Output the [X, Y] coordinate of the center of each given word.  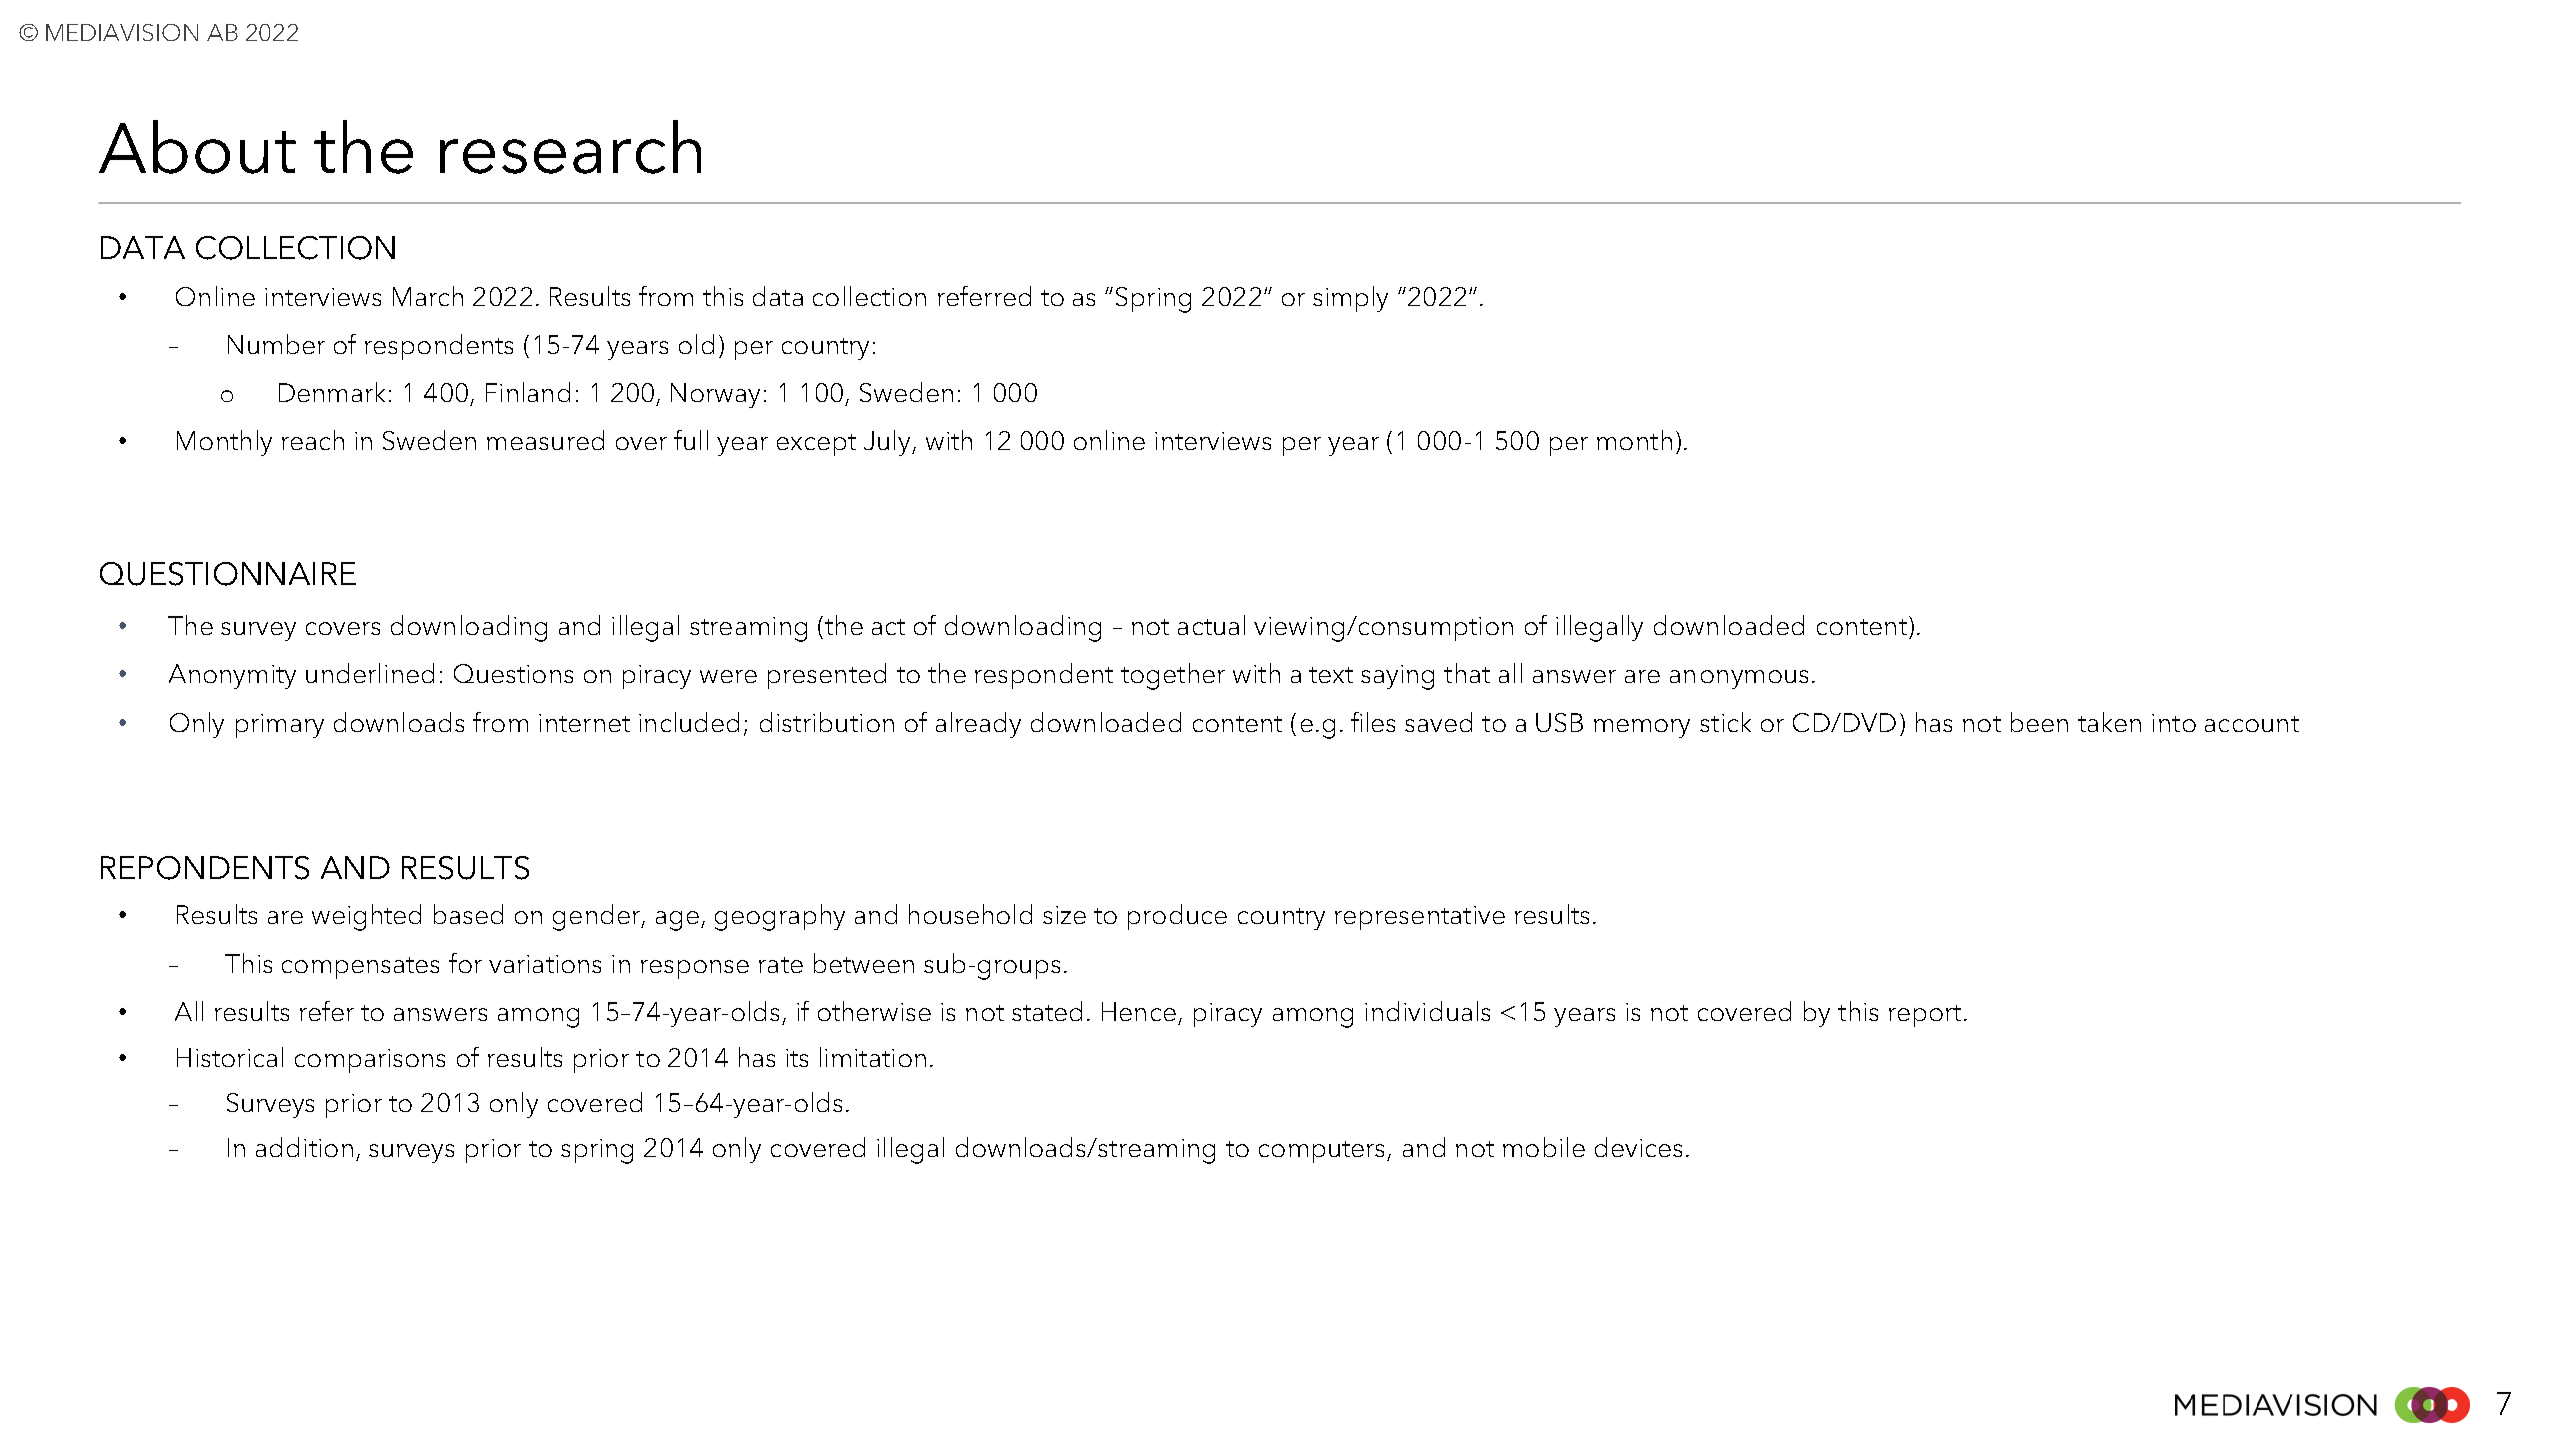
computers [1323, 1152]
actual [1211, 625]
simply [1350, 299]
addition [304, 1147]
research [570, 147]
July [888, 443]
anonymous [1739, 679]
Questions [513, 673]
